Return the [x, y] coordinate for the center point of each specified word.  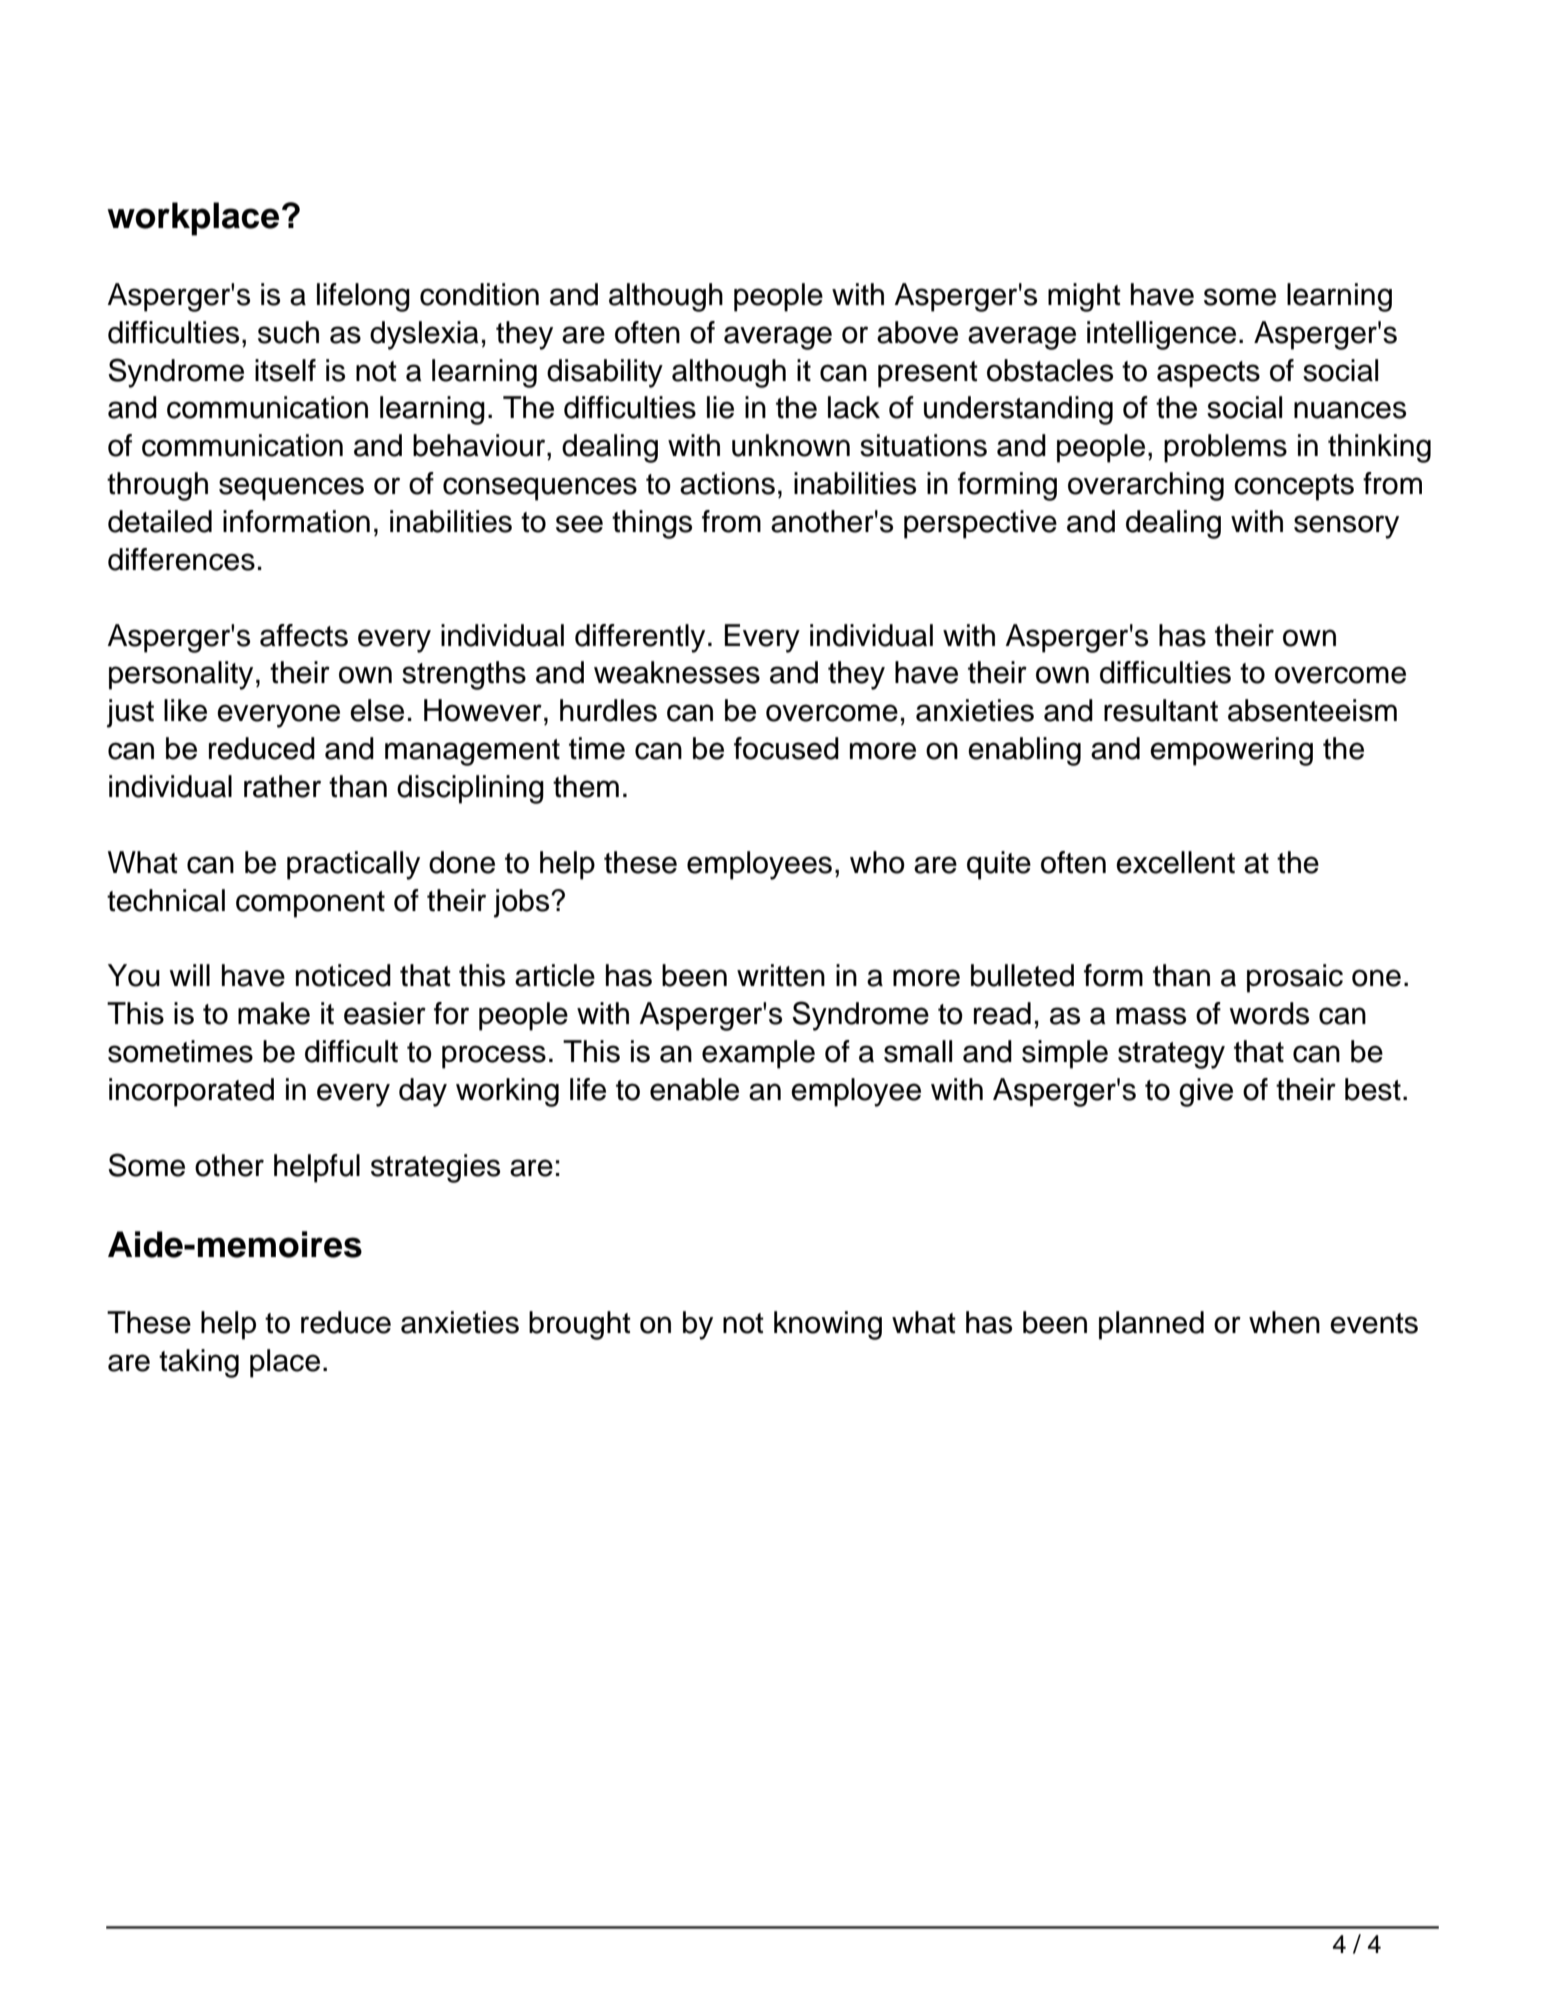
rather [282, 786]
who [877, 862]
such [288, 332]
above [917, 332]
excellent [1175, 862]
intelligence [1161, 335]
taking [199, 1363]
